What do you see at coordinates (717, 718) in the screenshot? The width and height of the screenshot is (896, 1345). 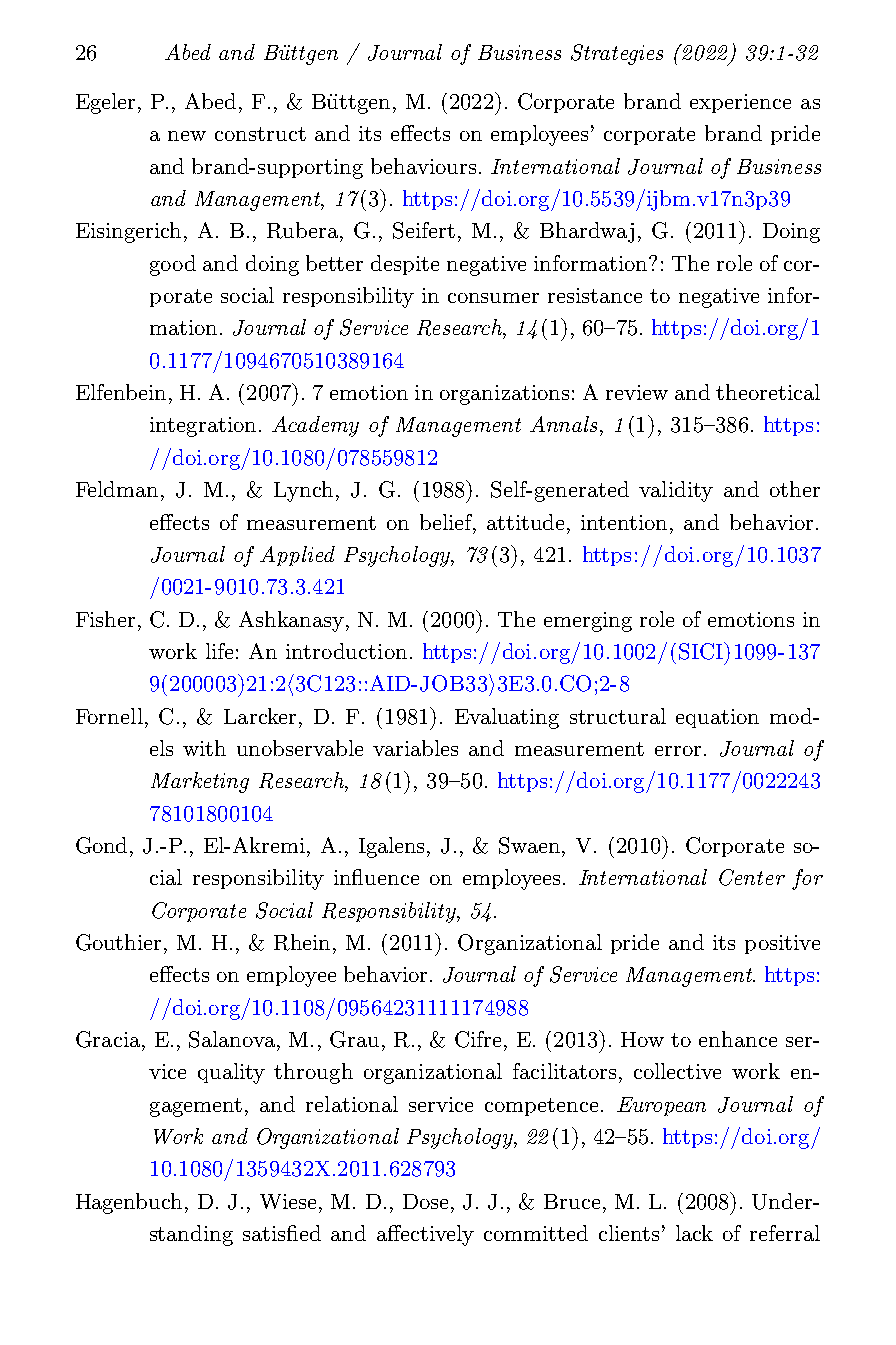 I see `equation` at bounding box center [717, 718].
